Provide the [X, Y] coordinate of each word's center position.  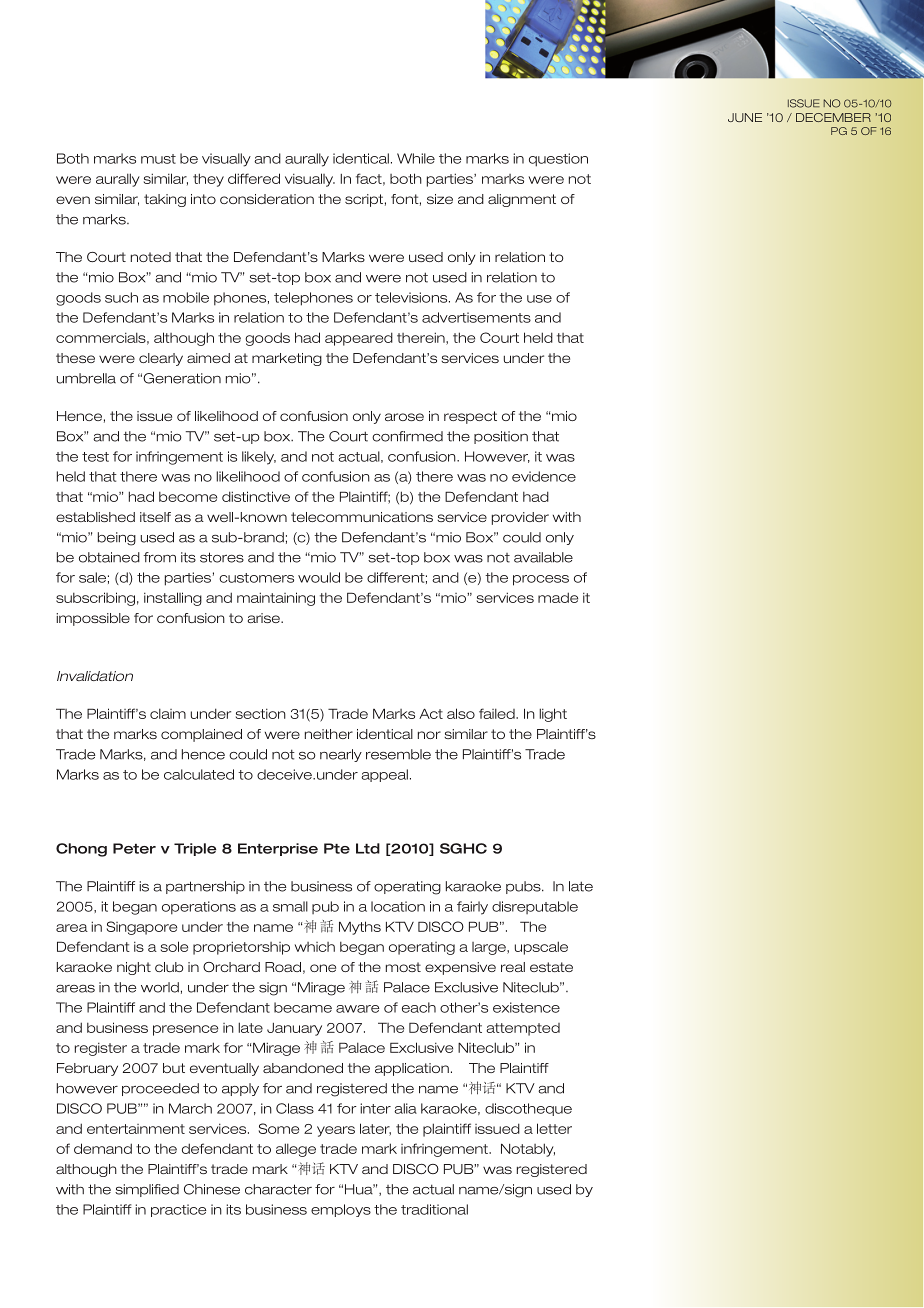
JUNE [745, 117]
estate [551, 967]
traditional [434, 1209]
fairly [472, 908]
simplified [147, 1190]
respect [470, 417]
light [553, 715]
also [461, 713]
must [158, 159]
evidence [544, 476]
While [416, 158]
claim [168, 713]
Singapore [142, 928]
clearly [161, 359]
